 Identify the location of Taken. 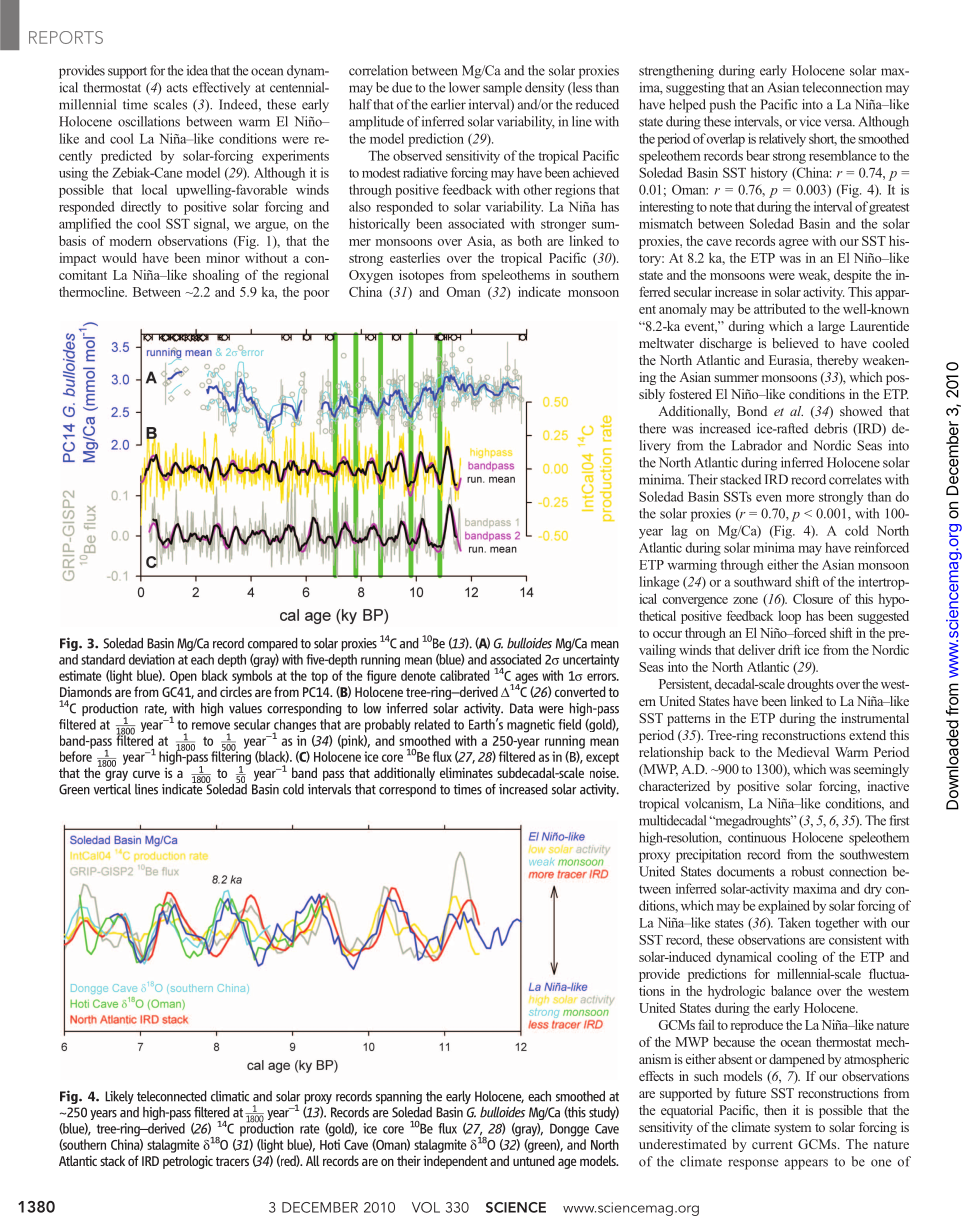
(794, 922).
